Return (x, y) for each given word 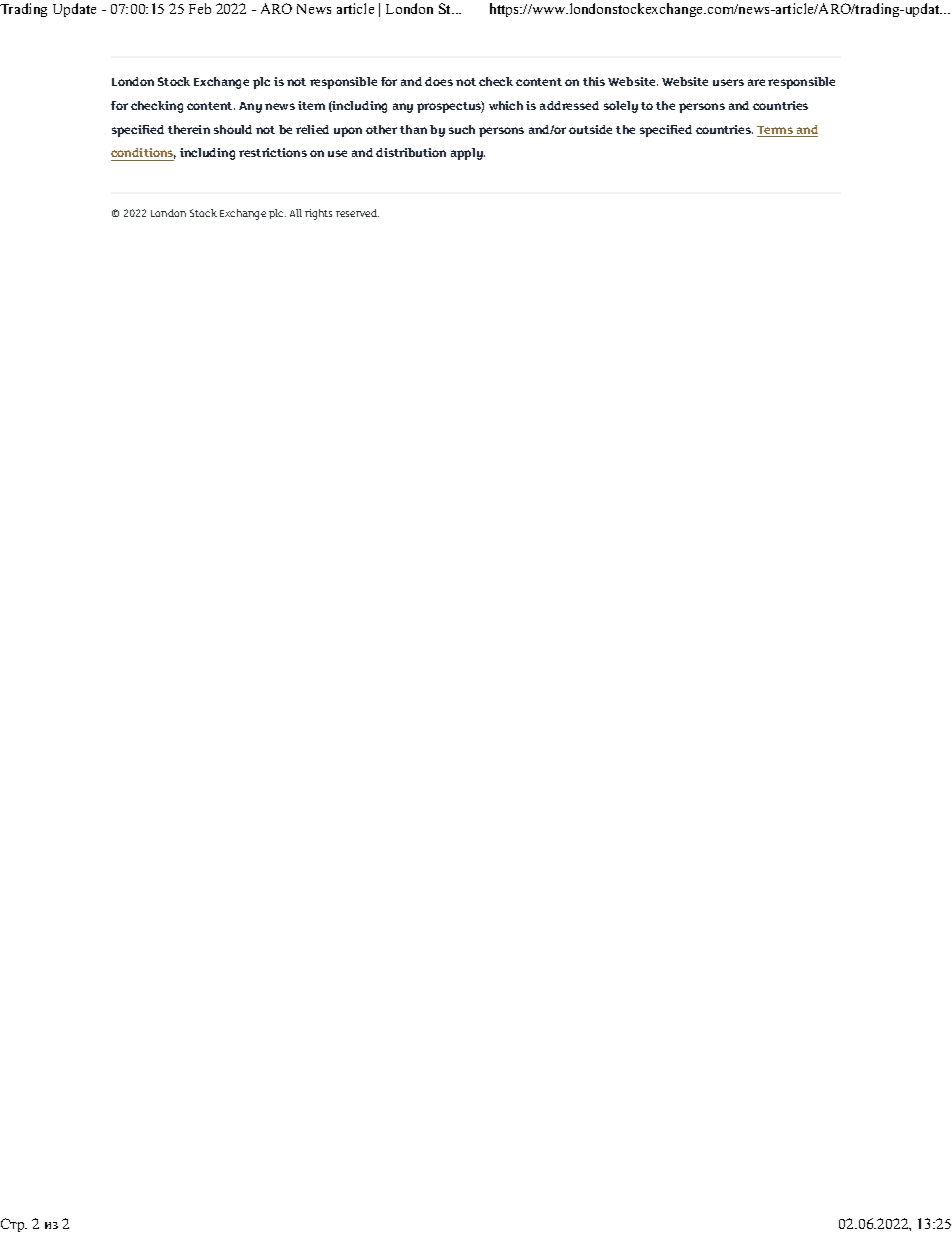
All (296, 213)
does (439, 81)
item (311, 105)
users (728, 82)
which (506, 105)
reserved (357, 213)
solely (621, 107)
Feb (200, 8)
